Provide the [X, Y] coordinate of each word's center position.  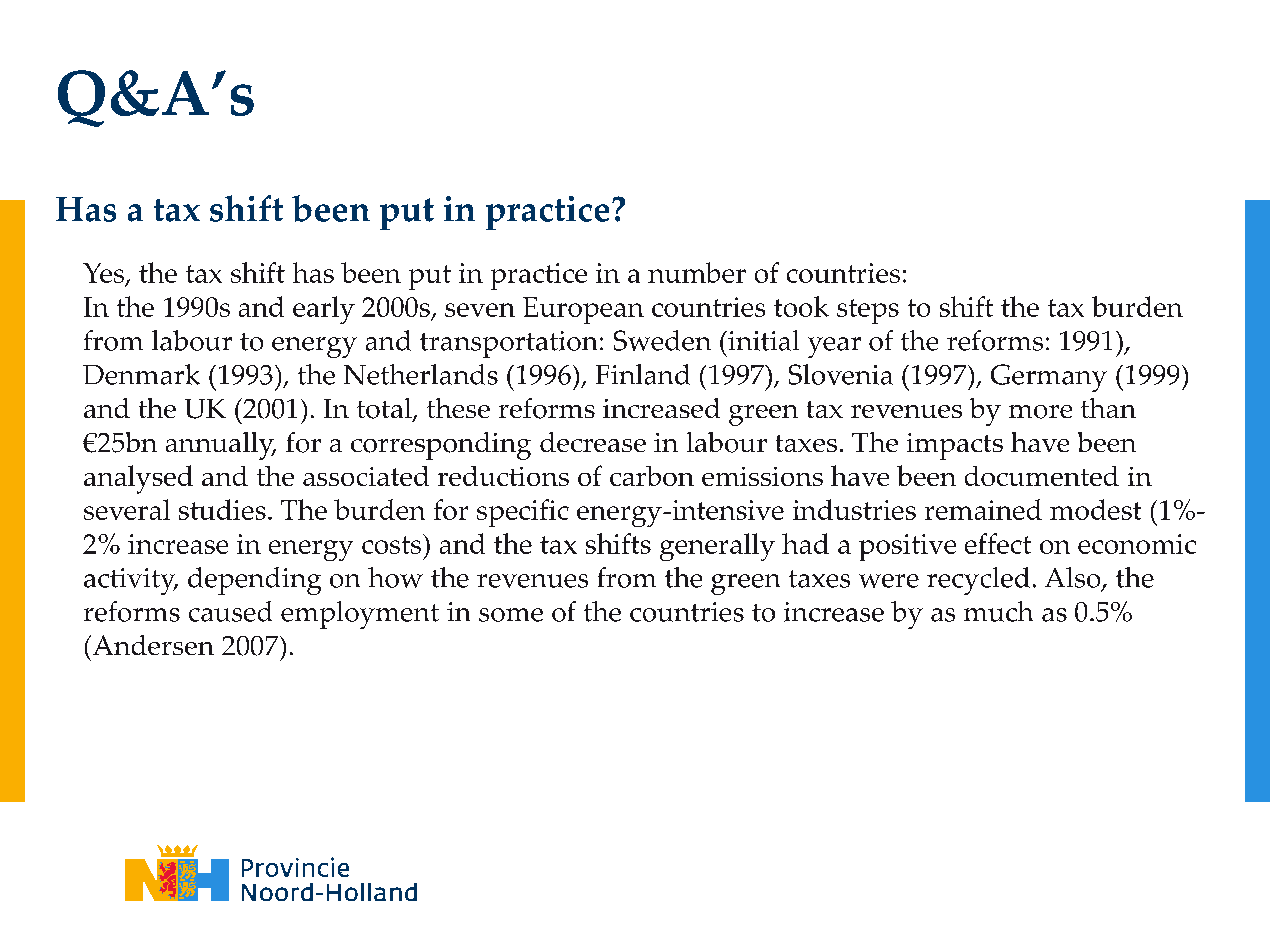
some [511, 615]
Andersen [152, 645]
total [385, 409]
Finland [643, 374]
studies [222, 509]
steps [868, 311]
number [697, 272]
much [998, 611]
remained [983, 509]
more [1040, 412]
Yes [104, 274]
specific [523, 513]
